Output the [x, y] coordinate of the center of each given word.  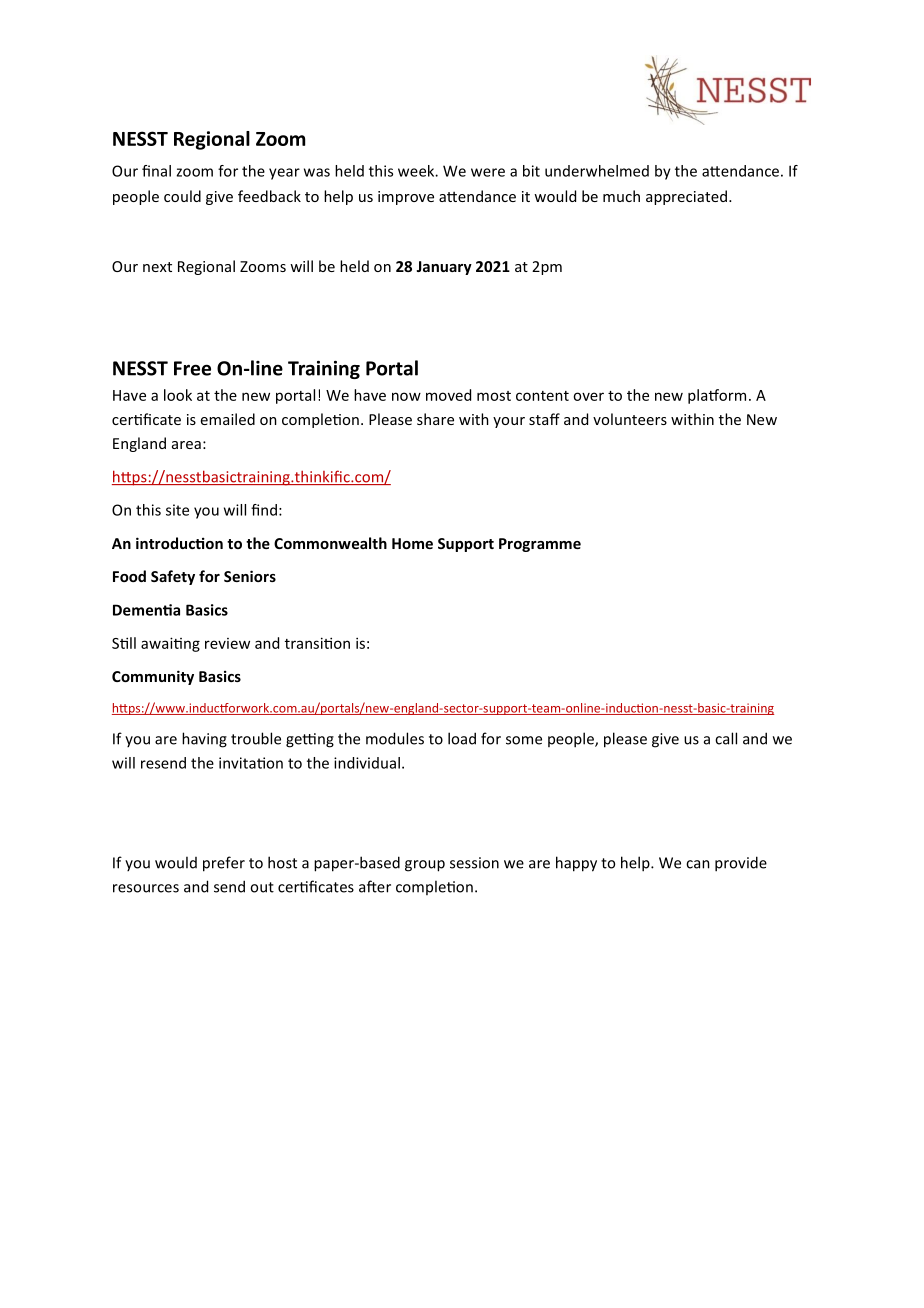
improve [406, 198]
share [435, 419]
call [726, 738]
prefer [224, 864]
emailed [228, 419]
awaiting [170, 644]
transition [317, 643]
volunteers [630, 419]
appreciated [686, 197]
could [182, 196]
